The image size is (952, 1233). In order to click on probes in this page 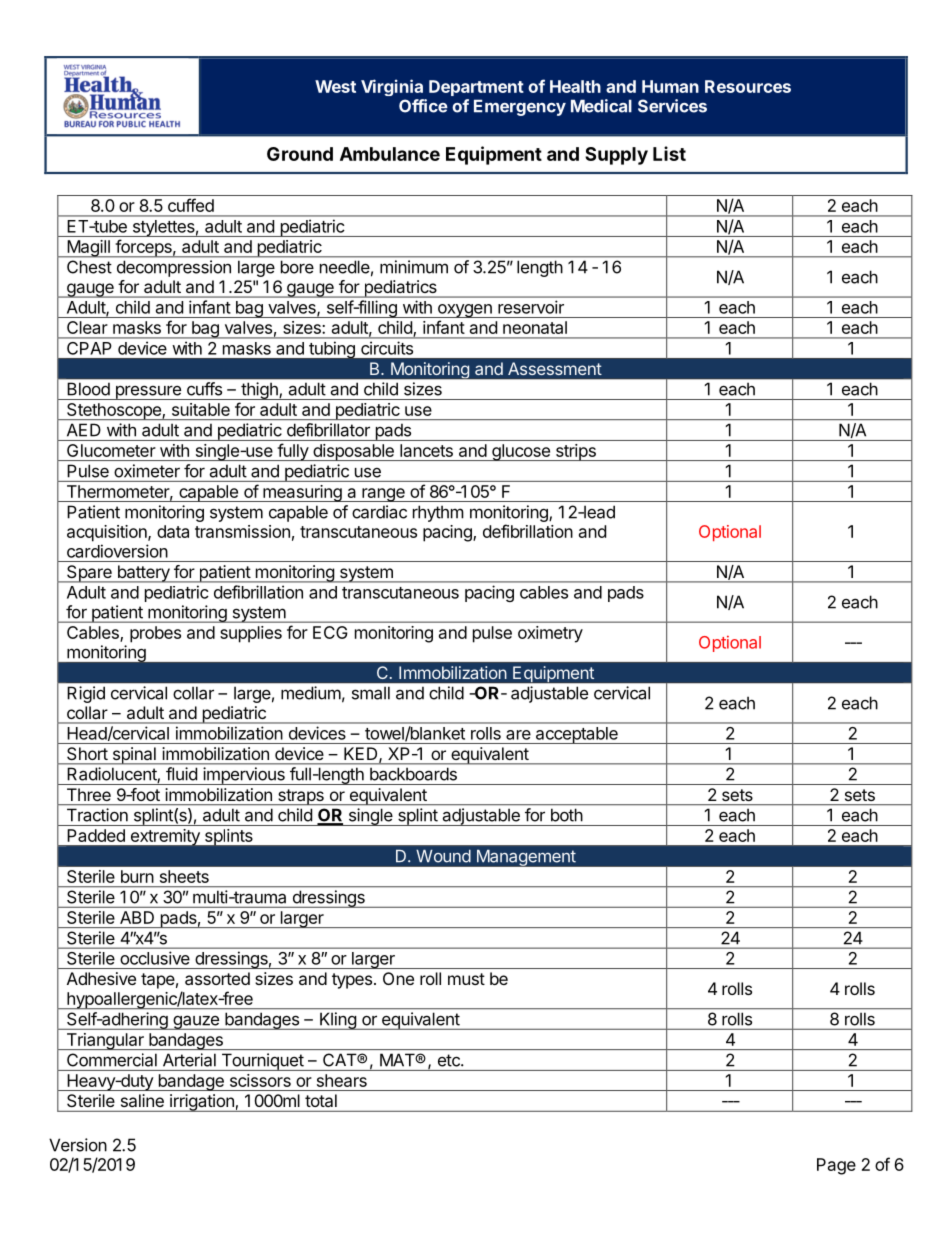, I will do `click(155, 634)`.
